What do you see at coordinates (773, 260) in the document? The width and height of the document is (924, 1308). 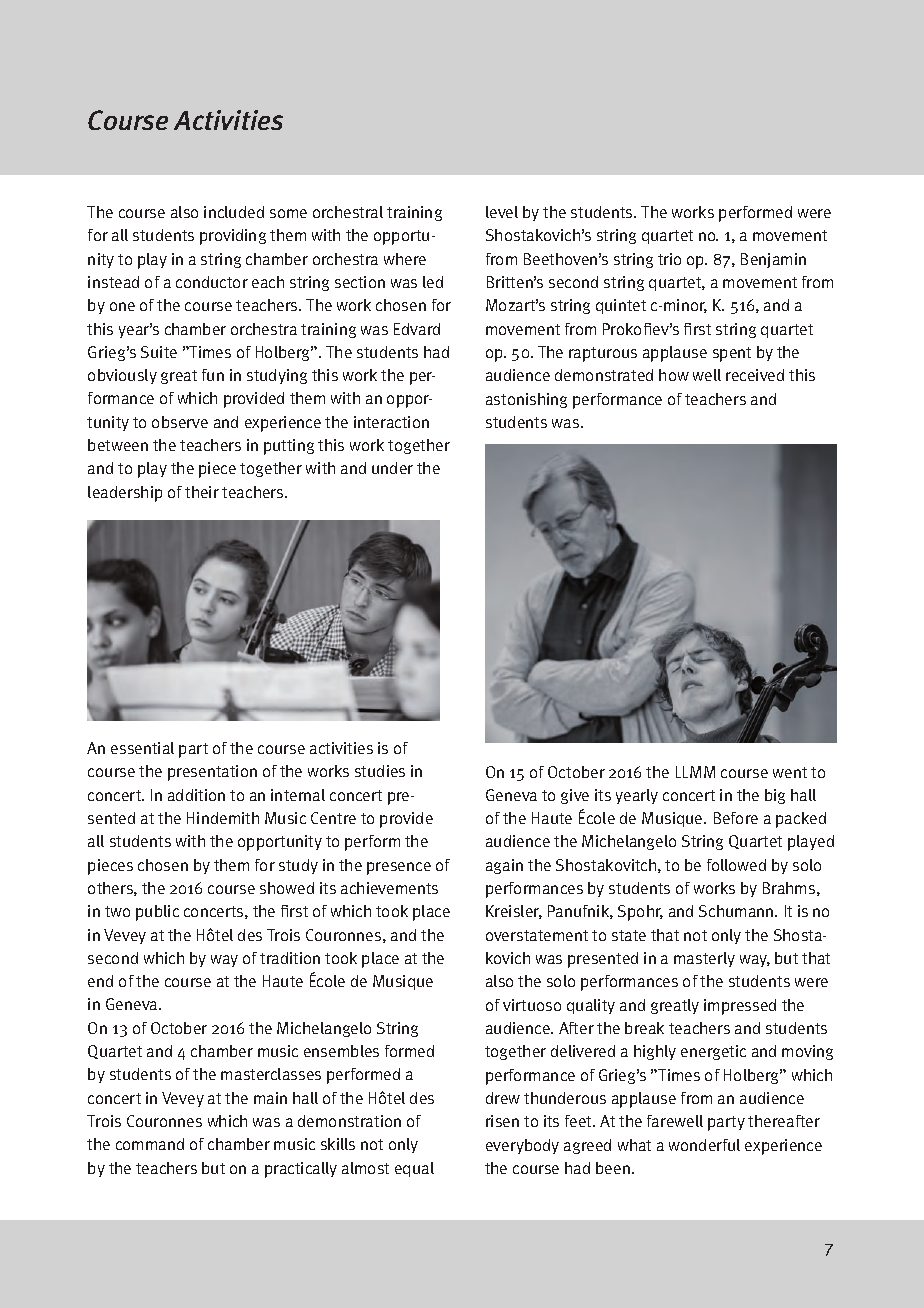 I see `Benjamin` at bounding box center [773, 260].
